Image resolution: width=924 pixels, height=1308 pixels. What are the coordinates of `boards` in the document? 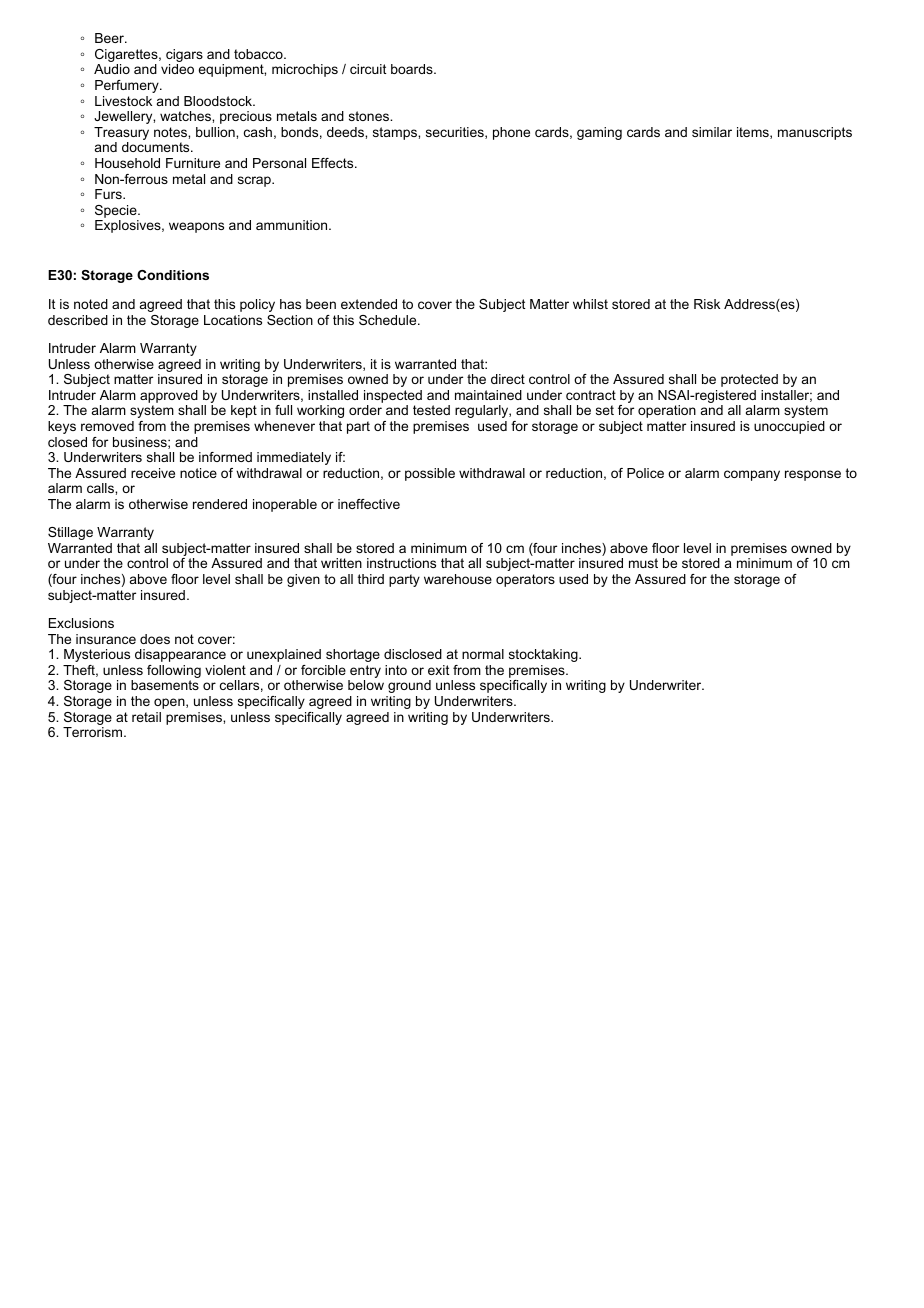 It's located at (413, 69).
